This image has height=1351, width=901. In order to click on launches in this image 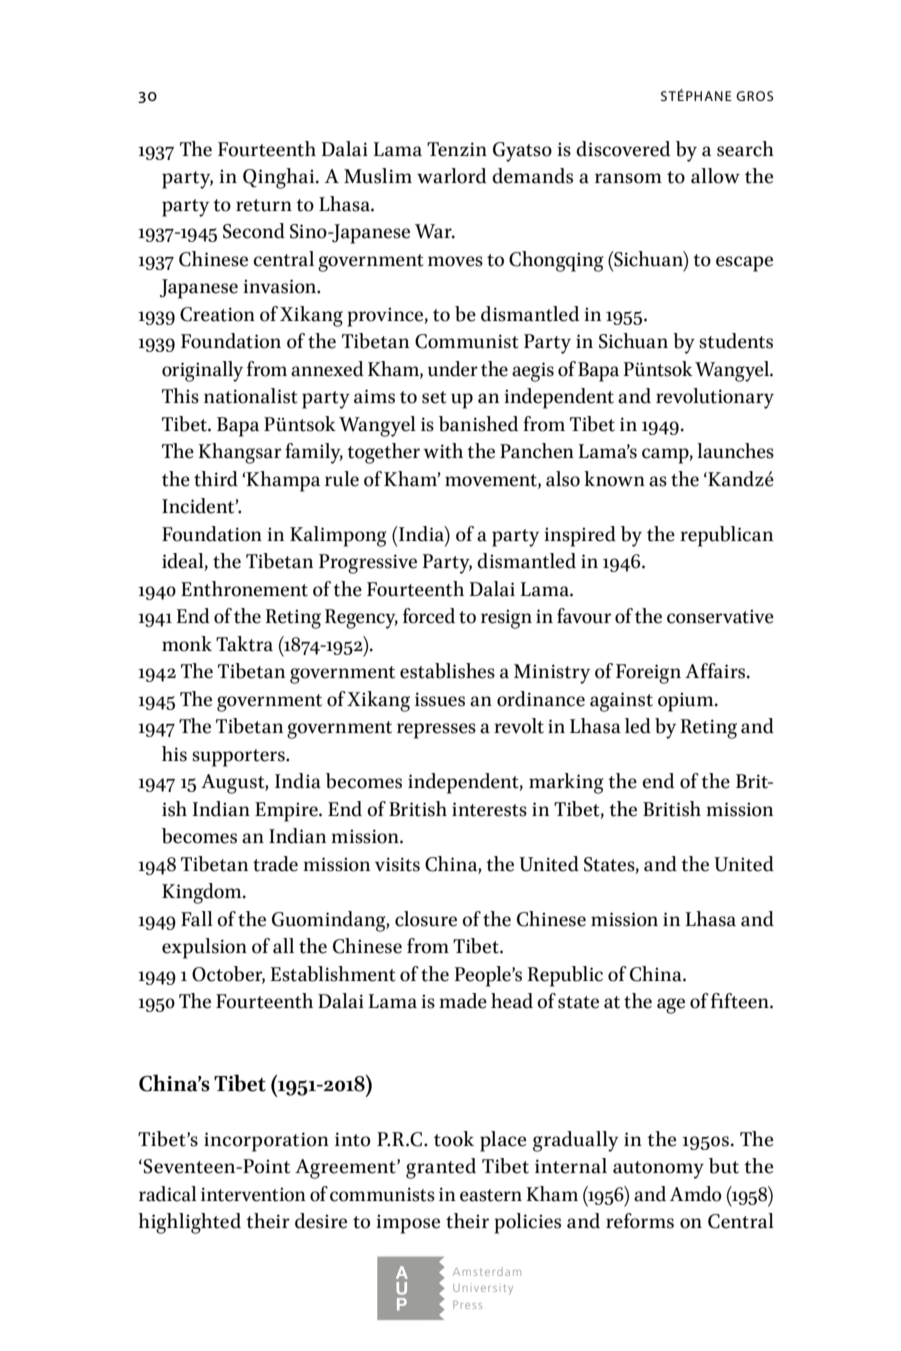, I will do `click(735, 451)`.
